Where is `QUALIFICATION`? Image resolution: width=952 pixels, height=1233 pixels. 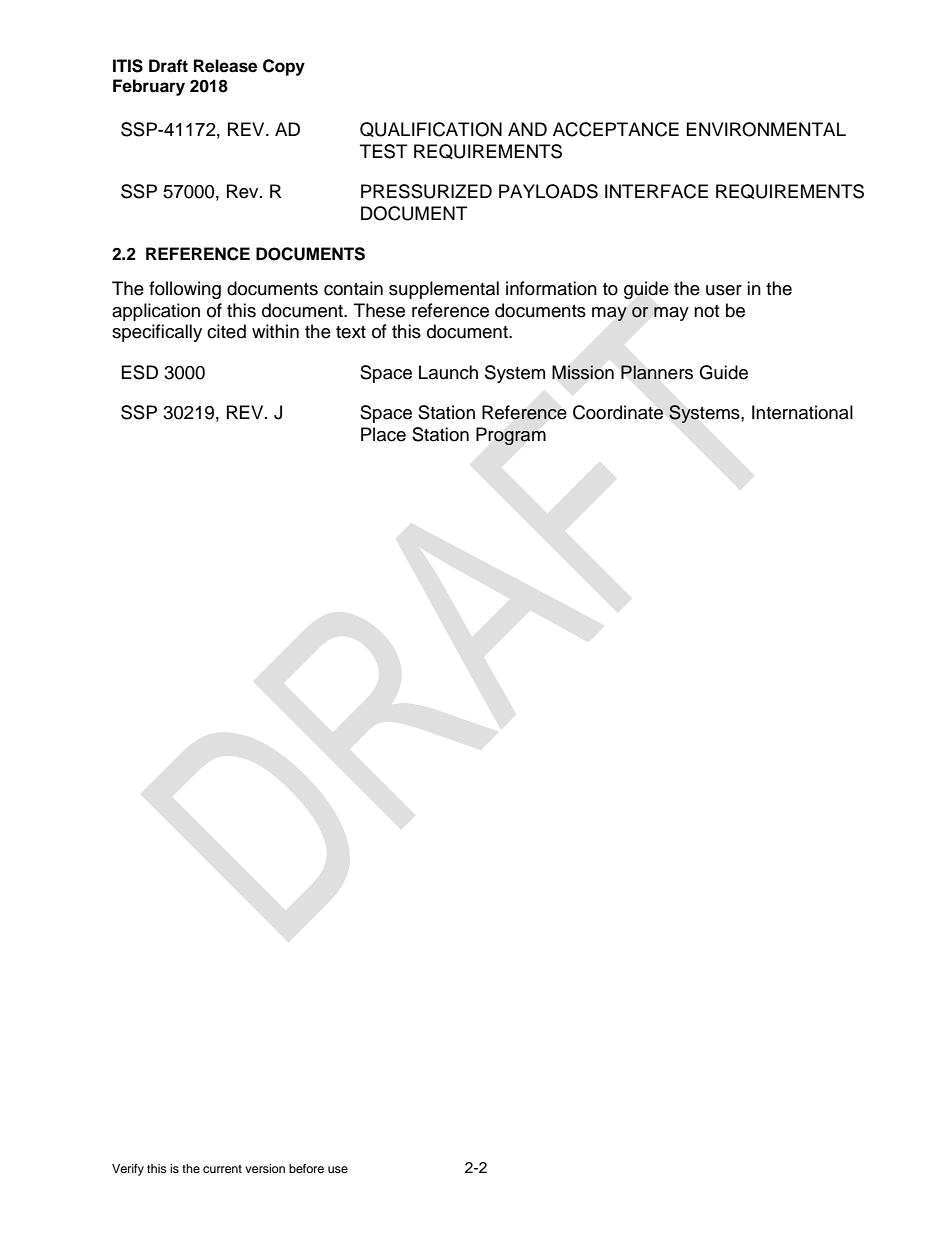 QUALIFICATION is located at coordinates (431, 129).
